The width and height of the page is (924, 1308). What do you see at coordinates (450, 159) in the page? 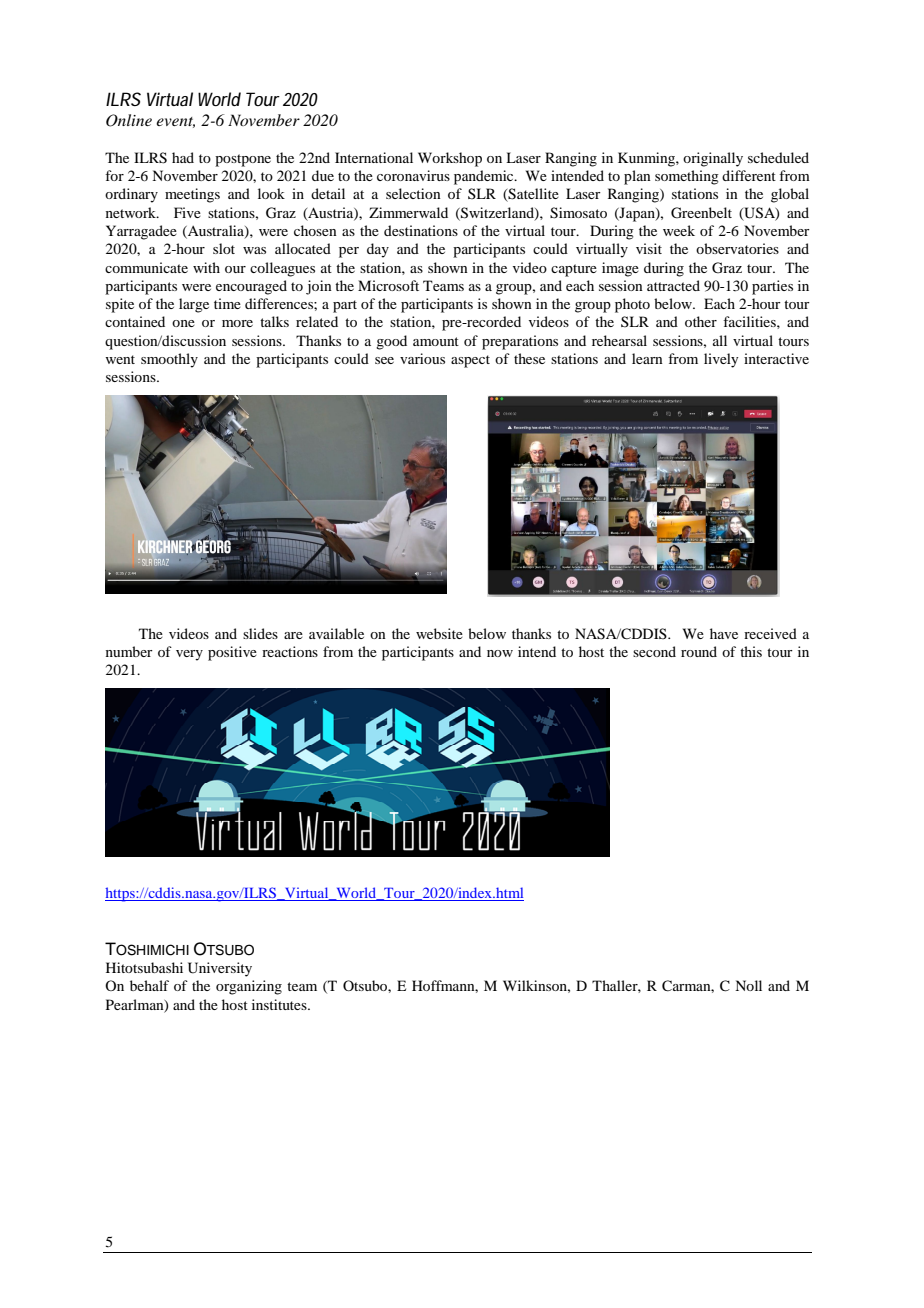
I see `Workshop` at bounding box center [450, 159].
